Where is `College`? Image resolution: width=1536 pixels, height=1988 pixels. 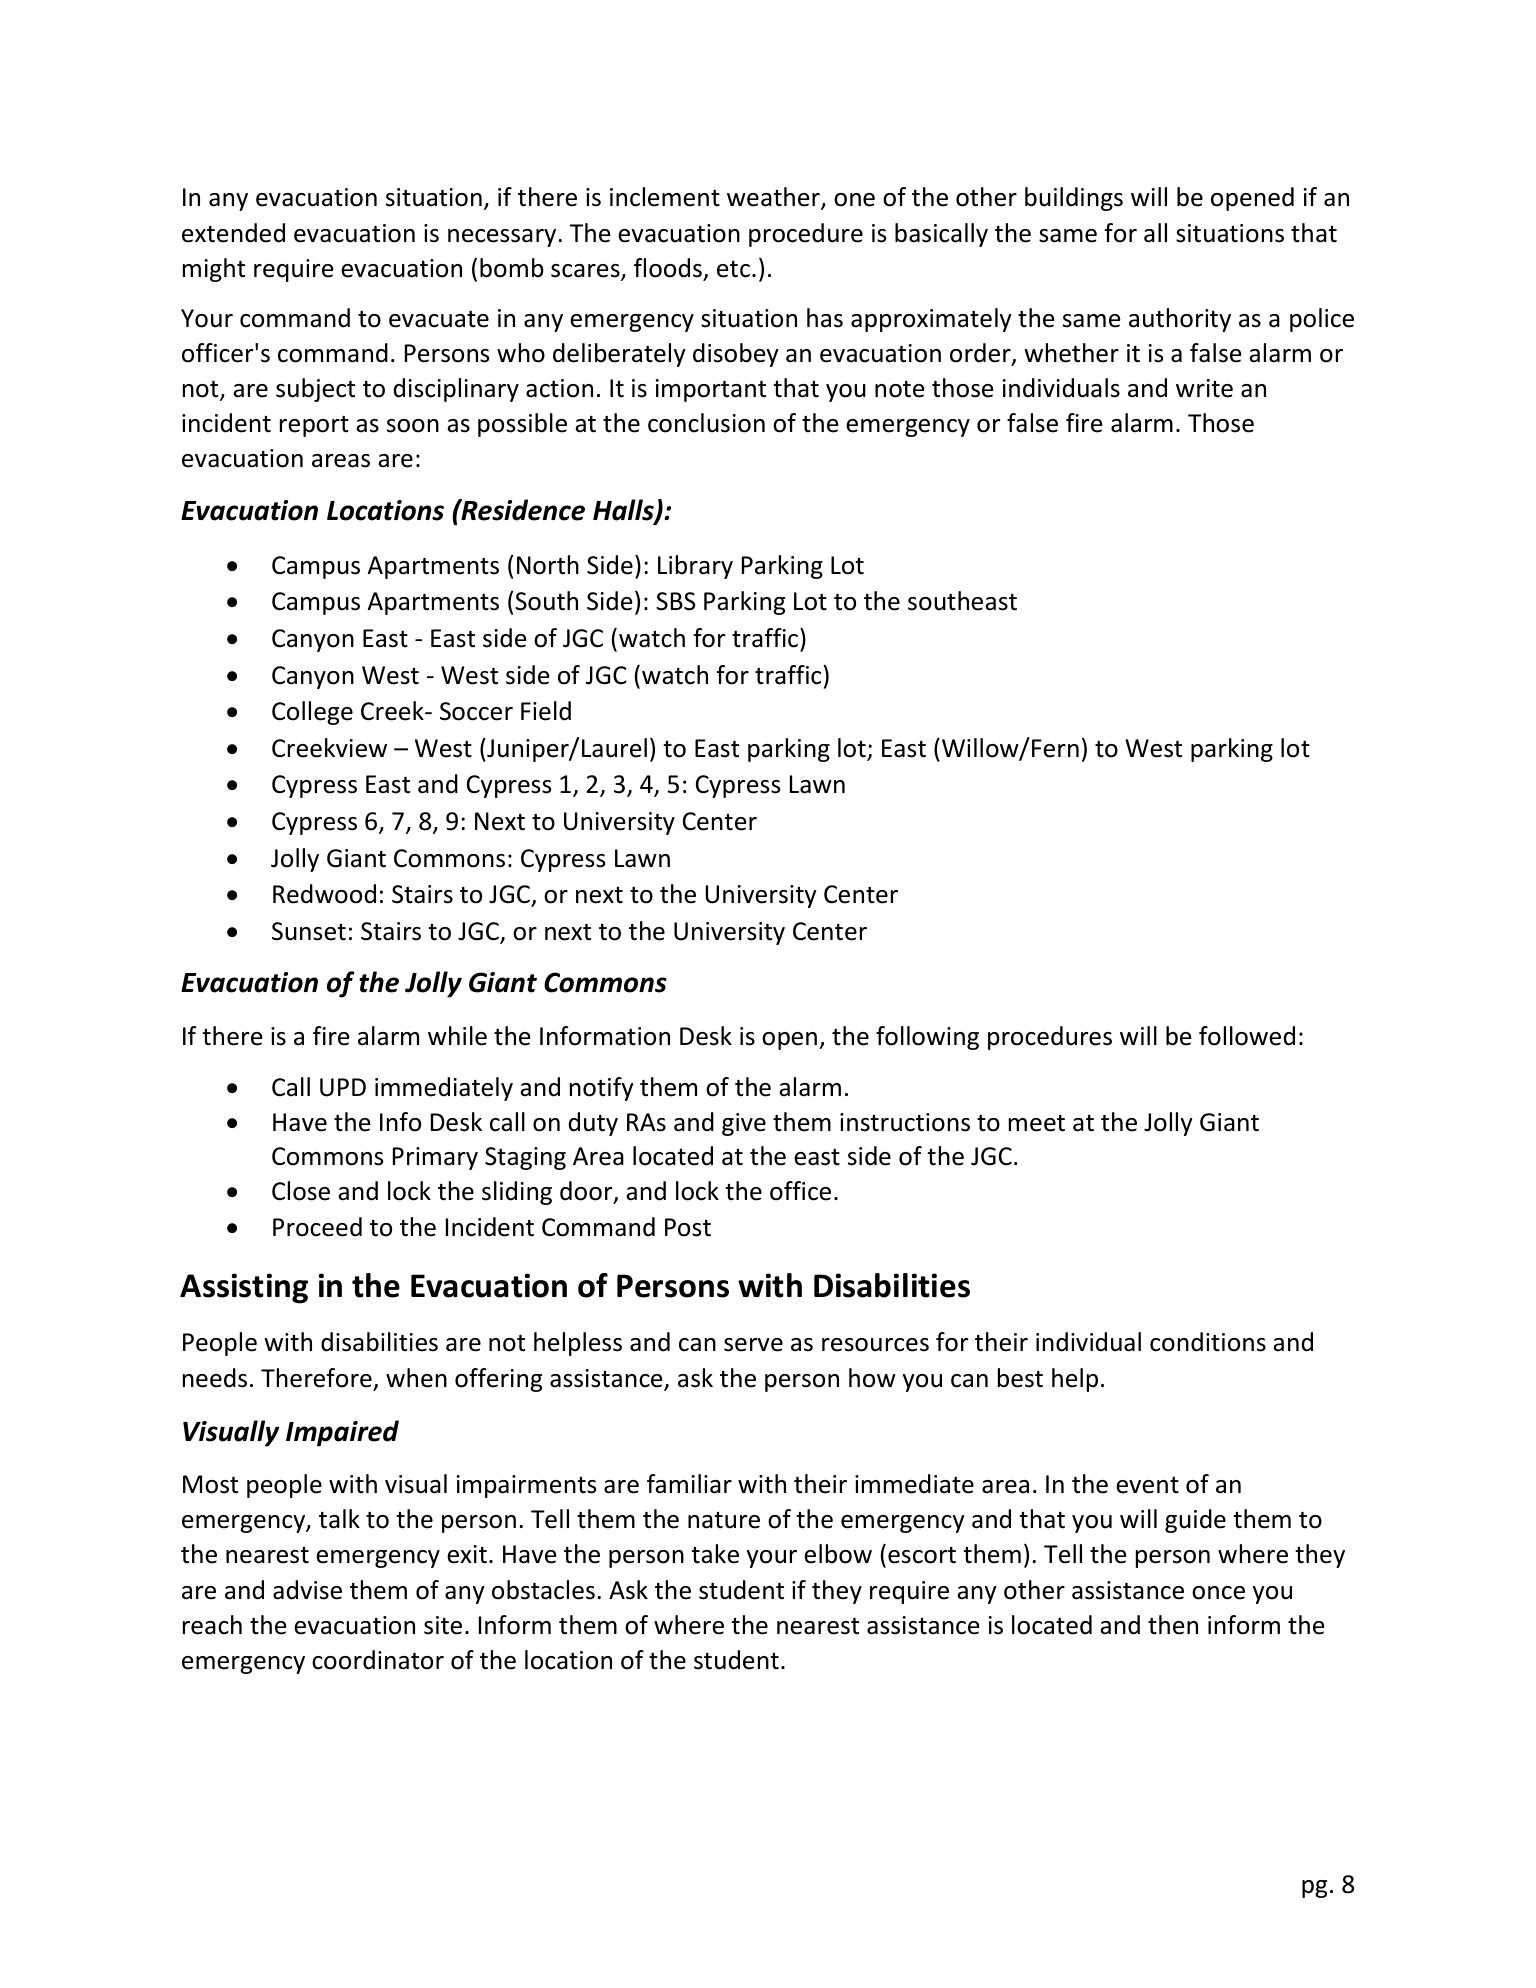
College is located at coordinates (312, 713).
